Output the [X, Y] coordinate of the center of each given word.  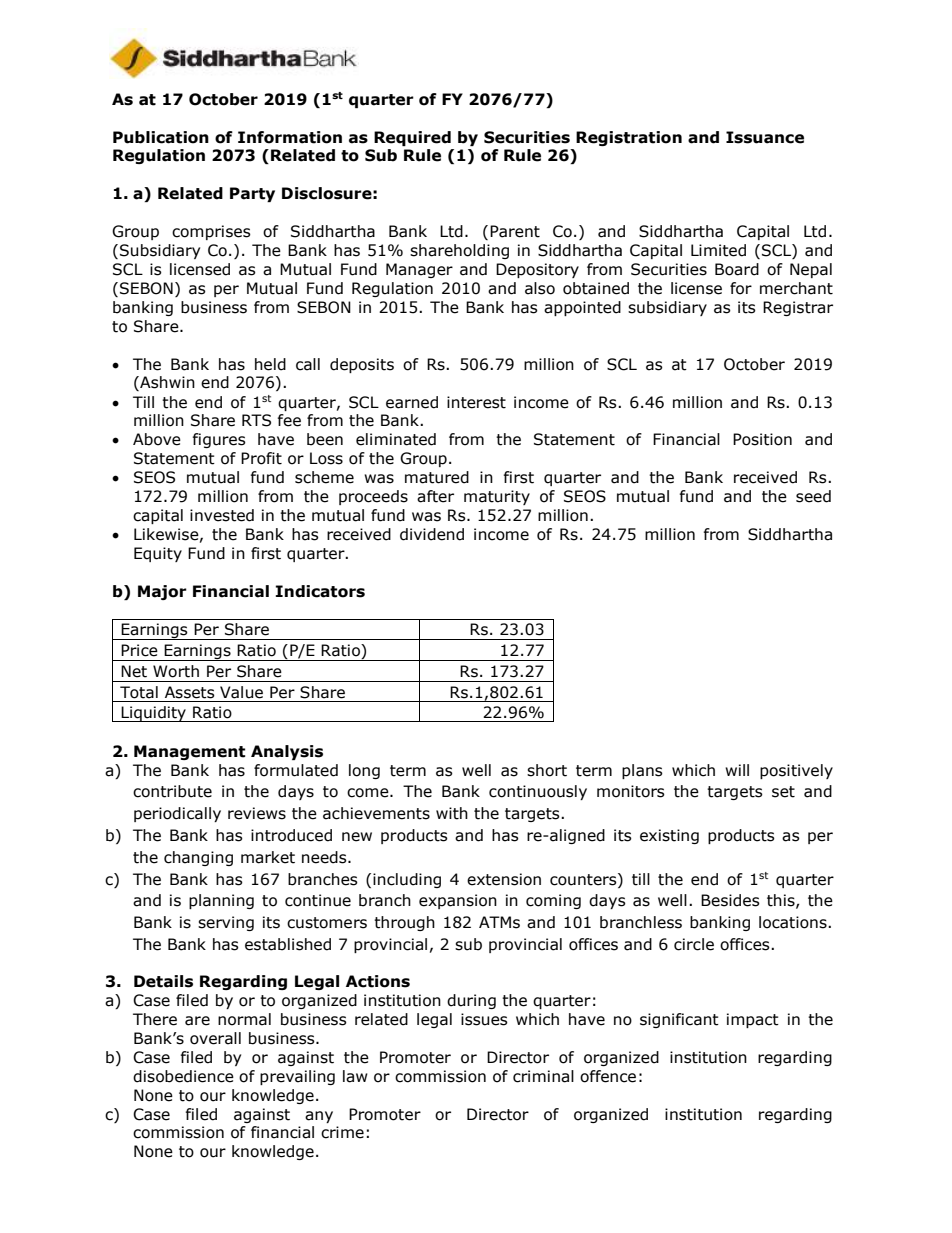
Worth [176, 671]
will [737, 770]
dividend [432, 534]
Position [762, 439]
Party [252, 194]
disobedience [183, 1076]
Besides [730, 900]
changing [198, 858]
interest [476, 402]
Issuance [765, 137]
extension [504, 879]
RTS [256, 420]
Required [412, 138]
